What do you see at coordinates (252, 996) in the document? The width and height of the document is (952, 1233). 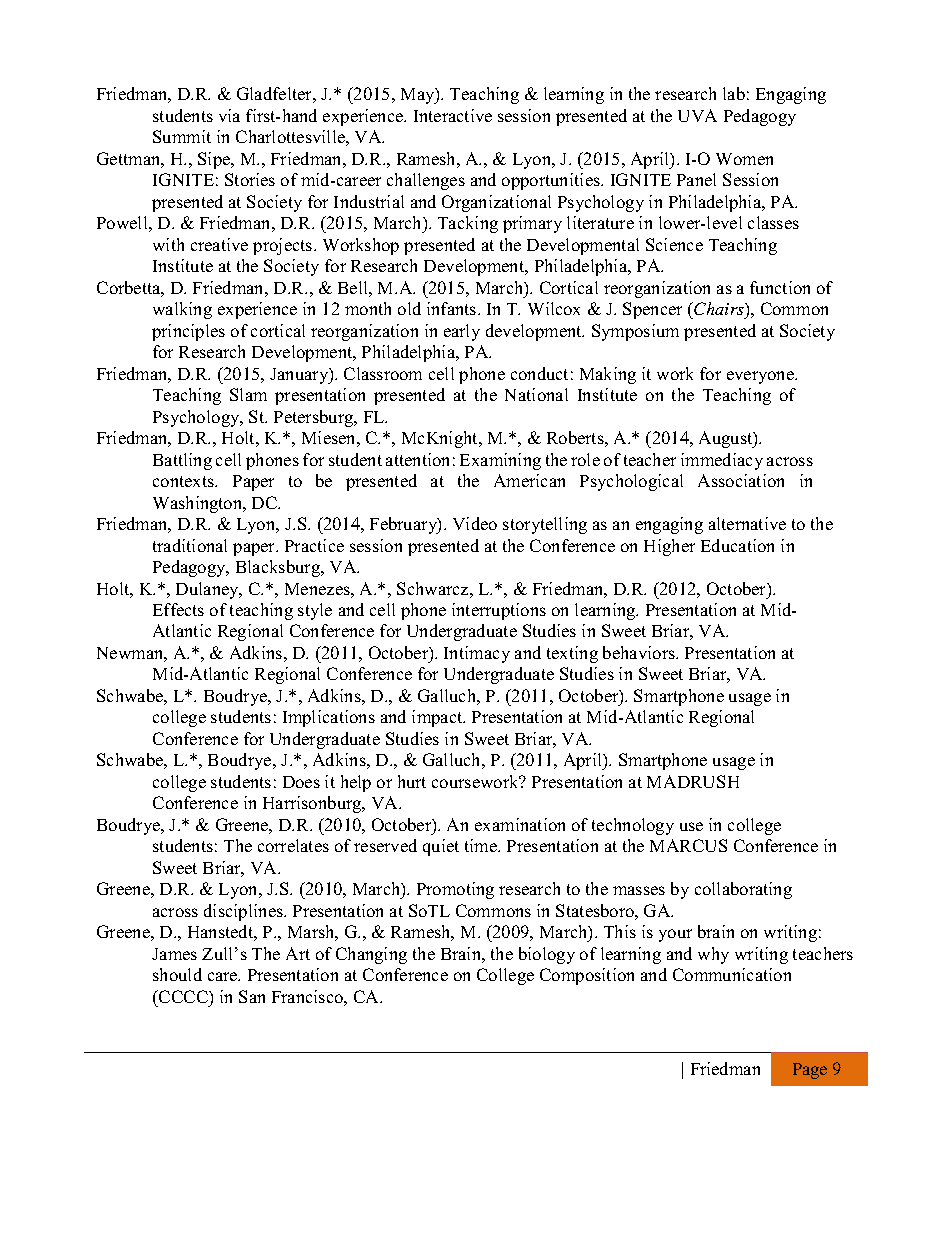 I see `San` at bounding box center [252, 996].
